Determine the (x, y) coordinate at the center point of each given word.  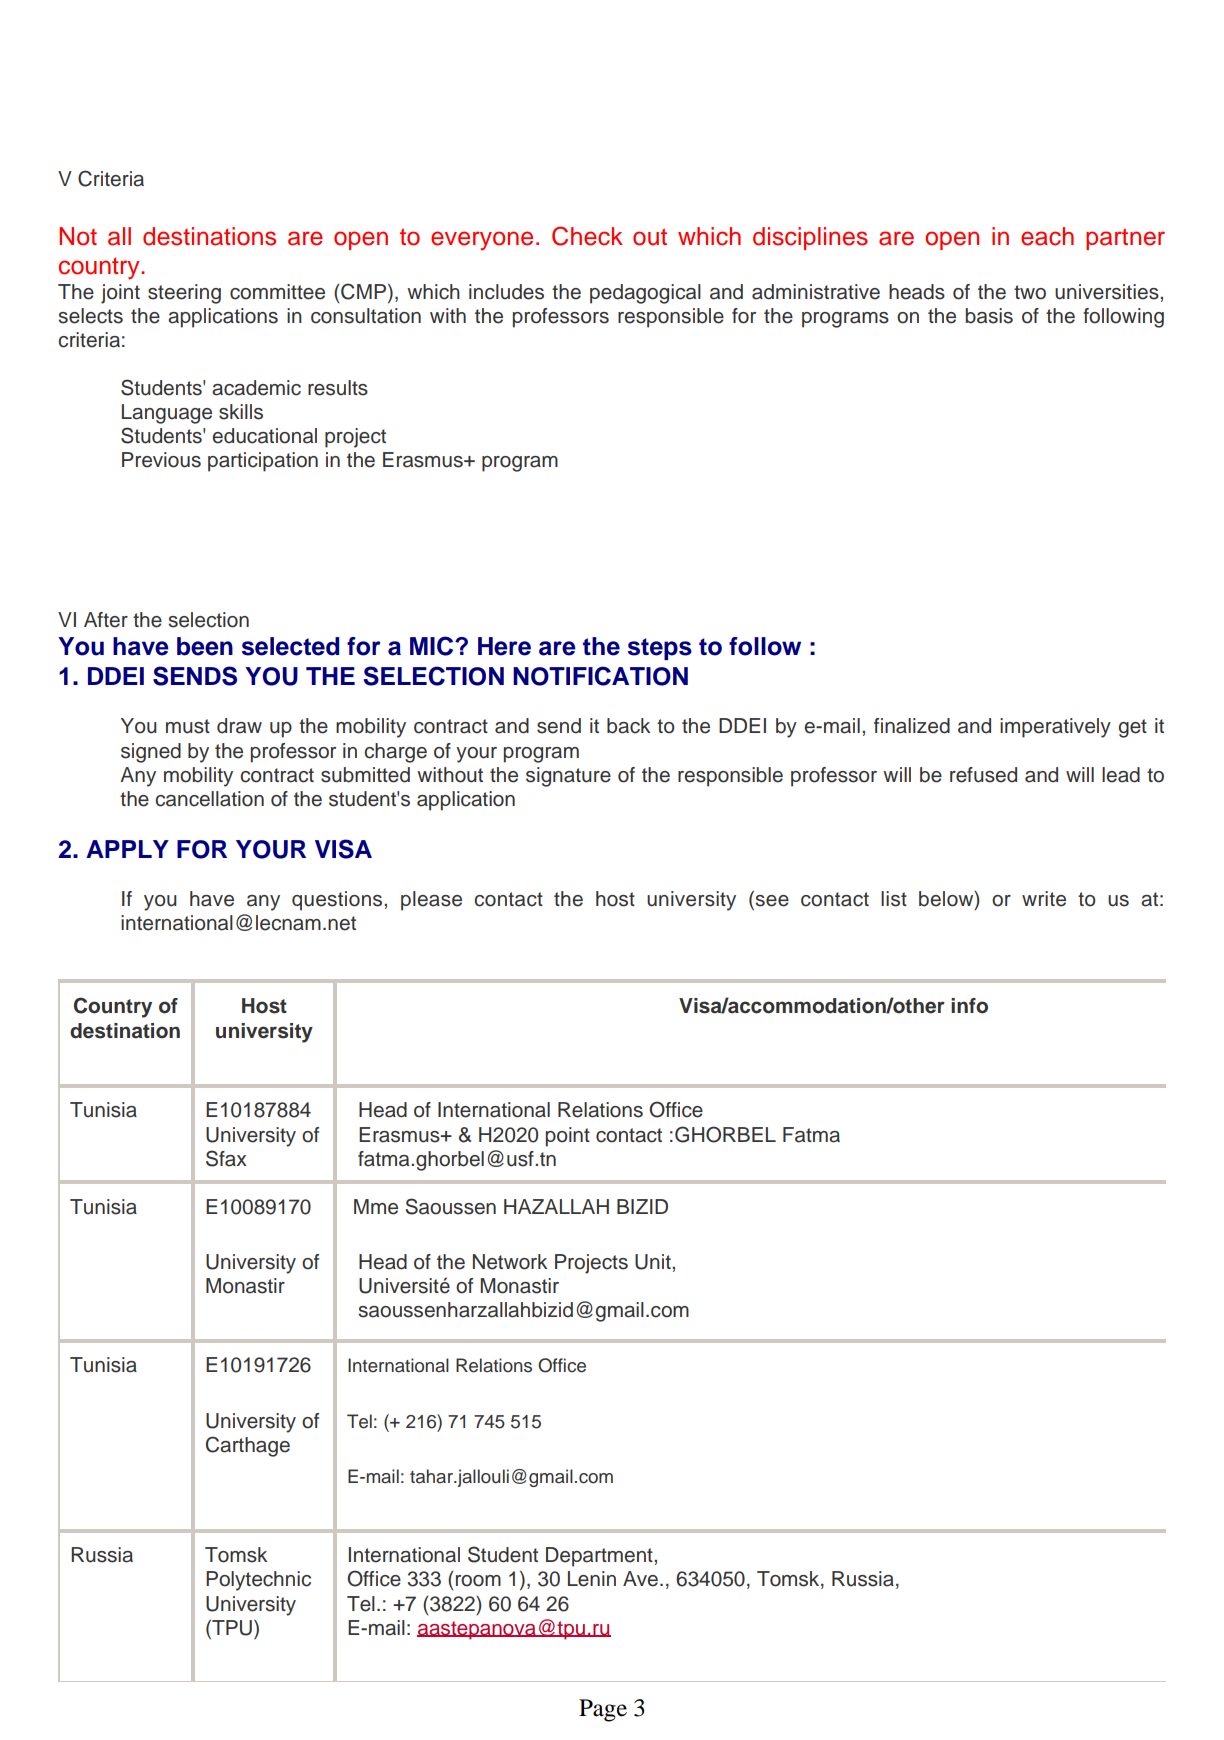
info (969, 1006)
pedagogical (645, 294)
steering (184, 294)
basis (989, 316)
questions (338, 901)
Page (603, 1710)
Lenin (592, 1579)
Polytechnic (258, 1581)
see (771, 900)
